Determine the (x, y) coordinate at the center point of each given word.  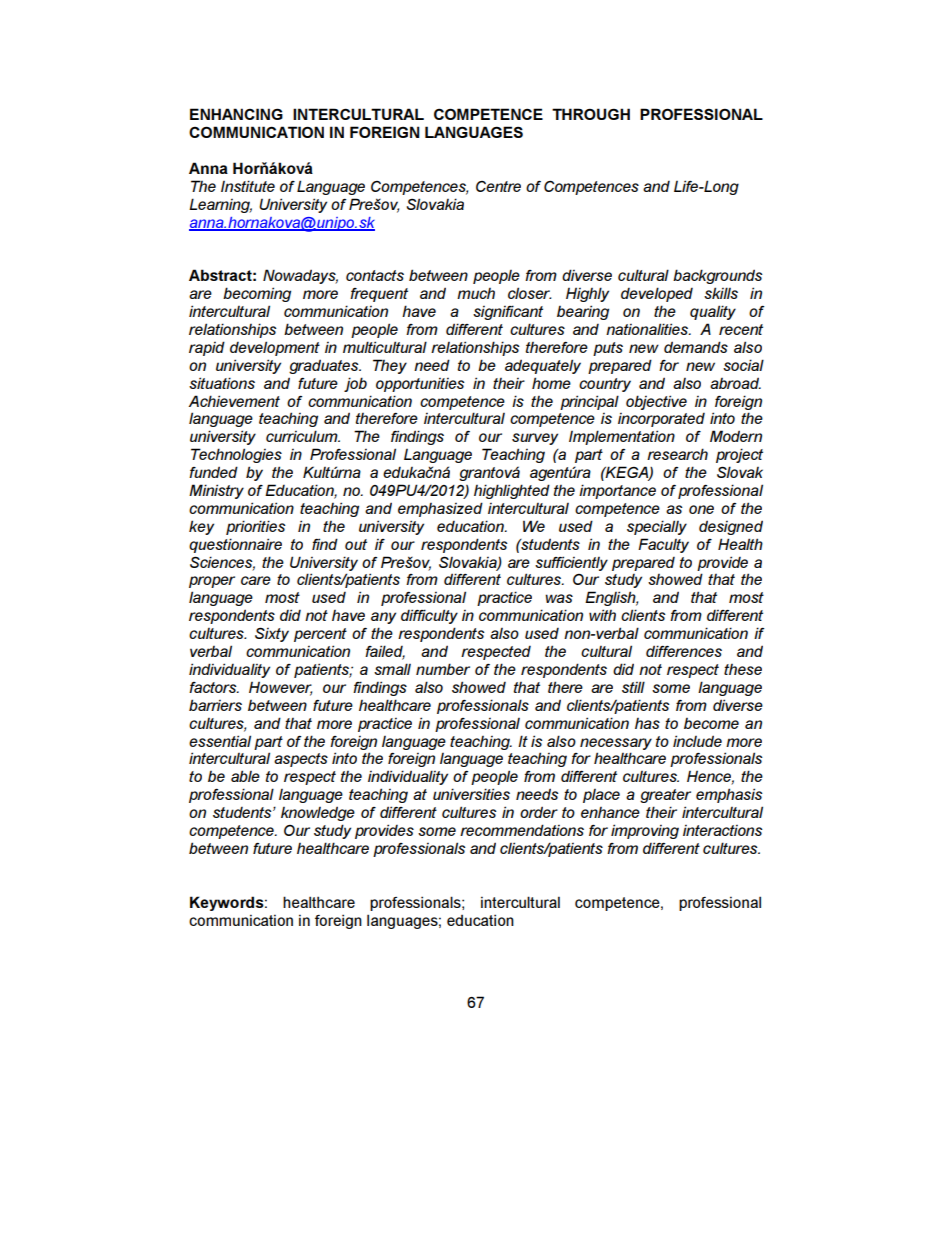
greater (665, 796)
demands (696, 347)
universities (471, 794)
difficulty (429, 616)
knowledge (318, 813)
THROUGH (591, 114)
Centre (498, 186)
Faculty (663, 545)
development (275, 348)
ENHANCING (236, 114)
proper (212, 582)
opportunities (420, 385)
